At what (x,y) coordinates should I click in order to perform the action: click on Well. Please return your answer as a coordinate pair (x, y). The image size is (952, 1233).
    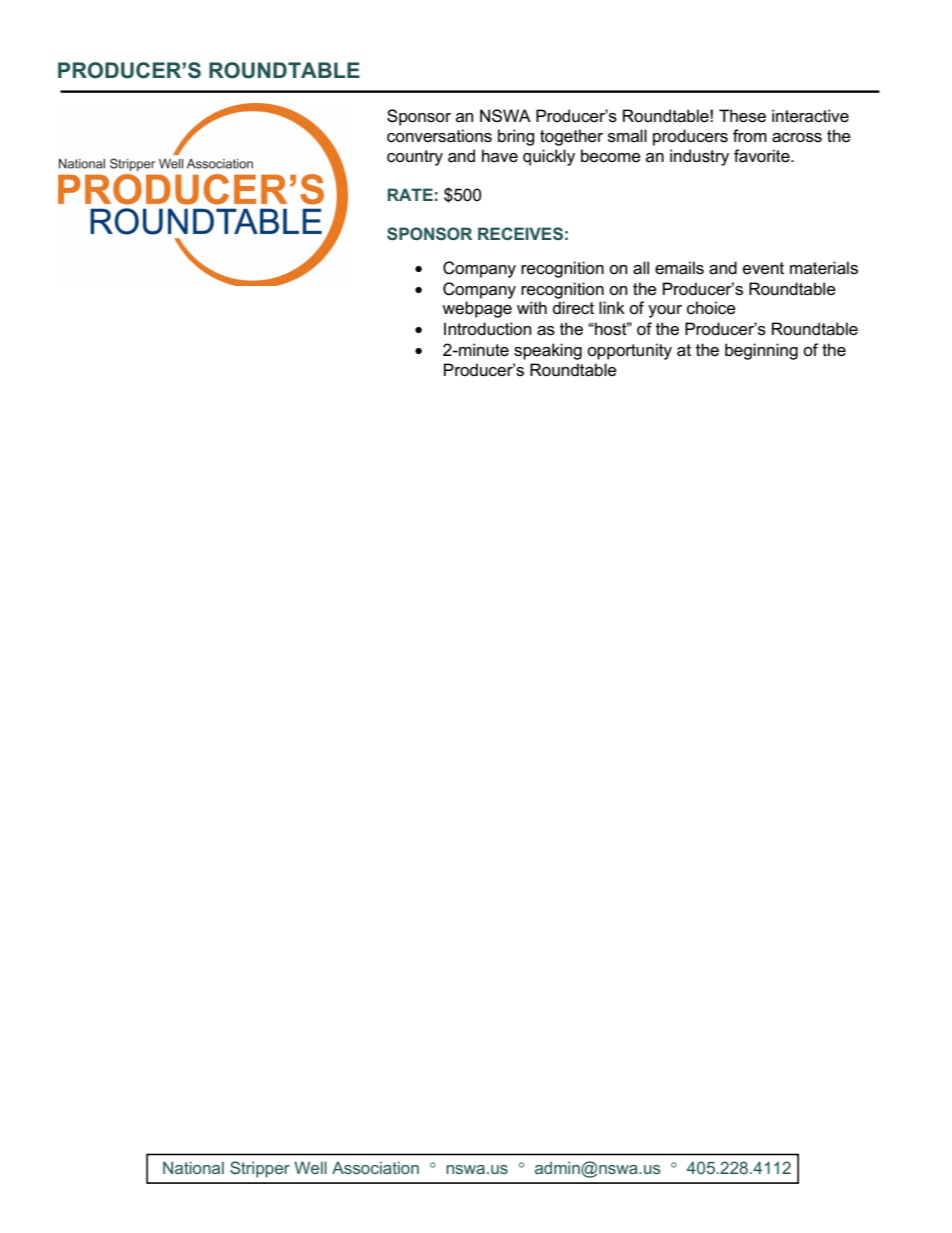
    Looking at the image, I should click on (310, 1167).
